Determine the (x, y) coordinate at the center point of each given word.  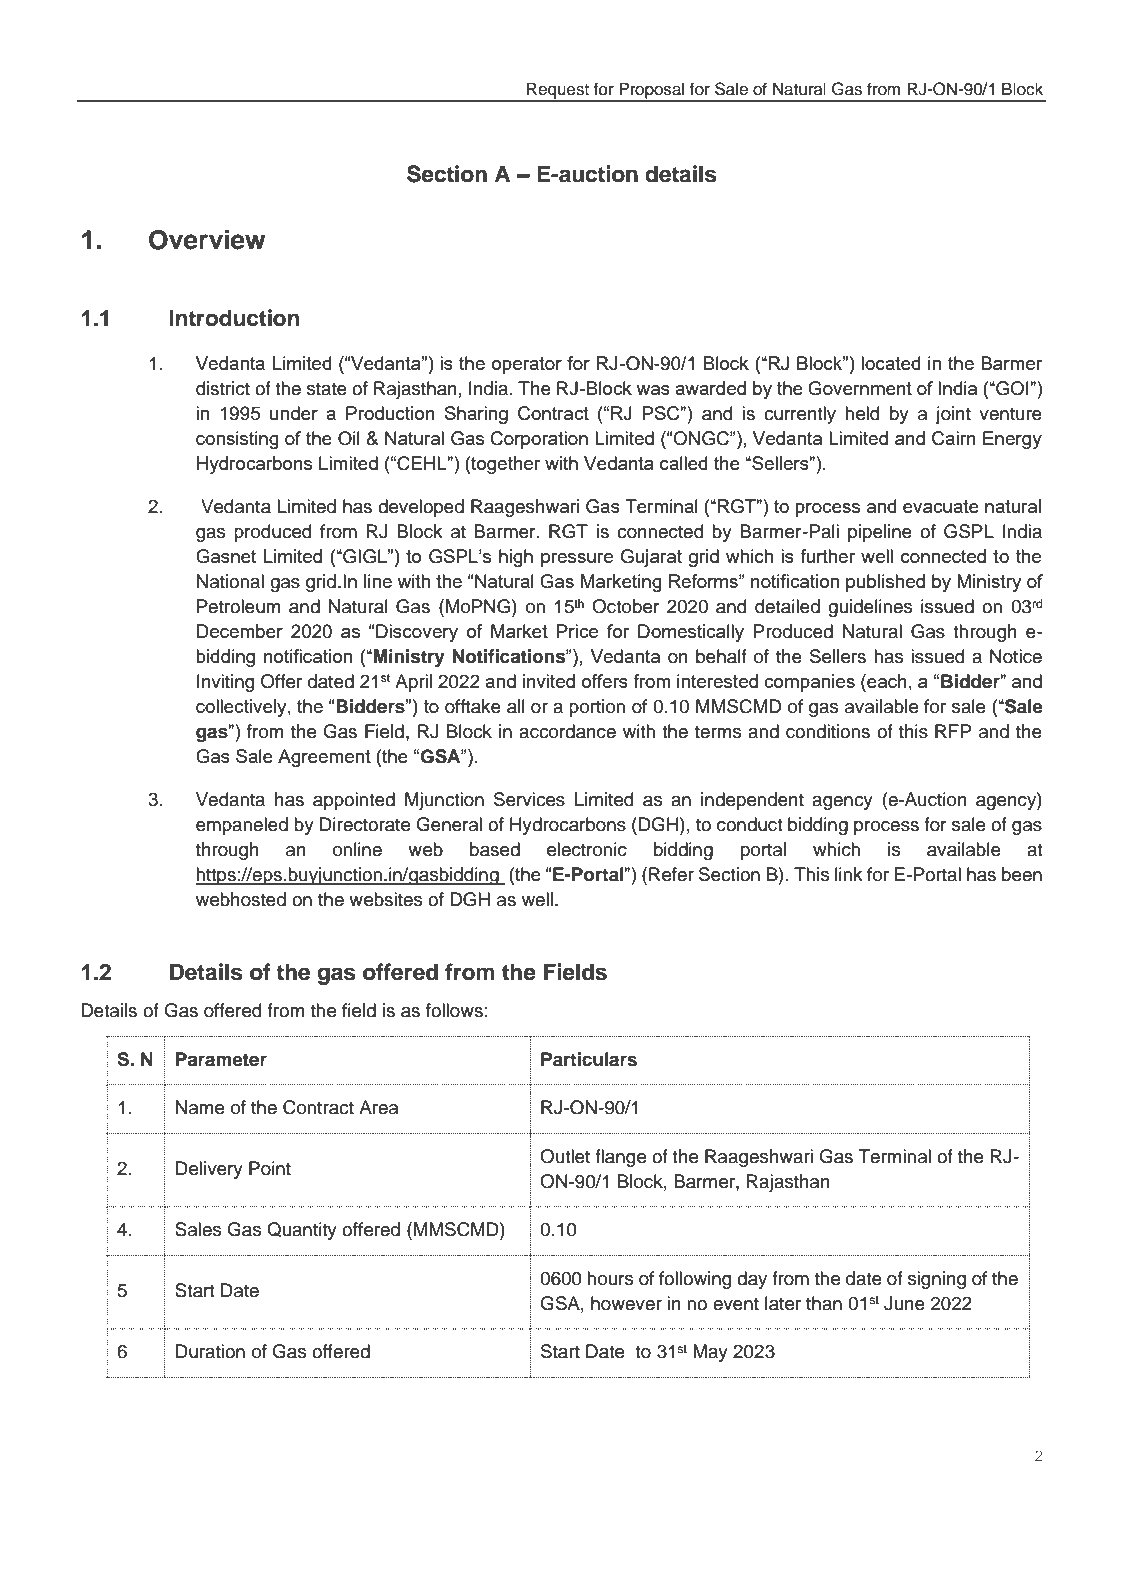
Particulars (589, 1059)
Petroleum (239, 606)
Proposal (652, 91)
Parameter (221, 1059)
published (885, 583)
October (626, 606)
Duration (210, 1351)
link (849, 874)
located (891, 363)
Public (576, 1550)
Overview (207, 239)
